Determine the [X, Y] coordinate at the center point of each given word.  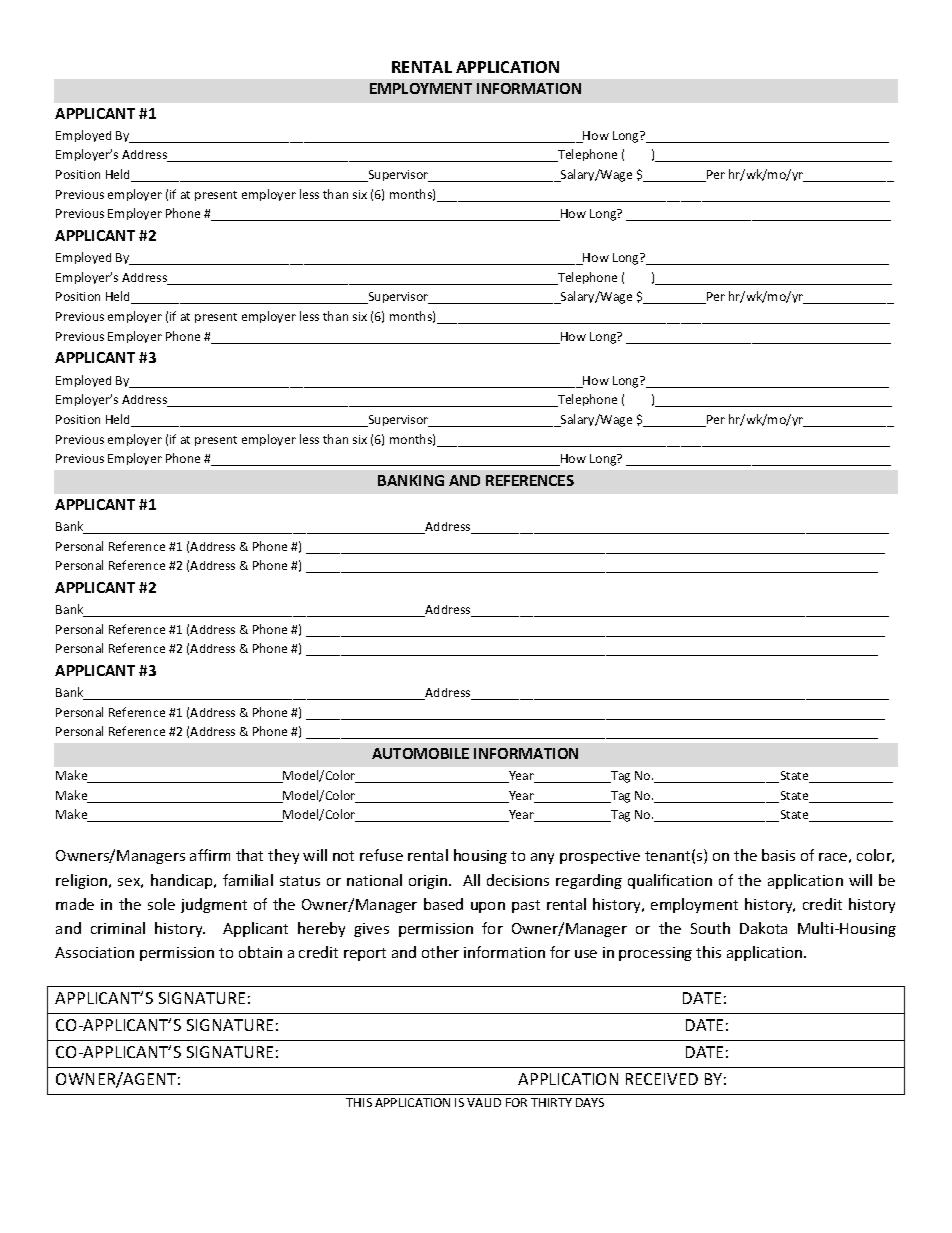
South [710, 928]
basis [778, 855]
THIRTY [551, 1102]
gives [371, 930]
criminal [118, 928]
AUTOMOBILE [420, 753]
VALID [484, 1102]
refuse [381, 855]
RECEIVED [662, 1079]
